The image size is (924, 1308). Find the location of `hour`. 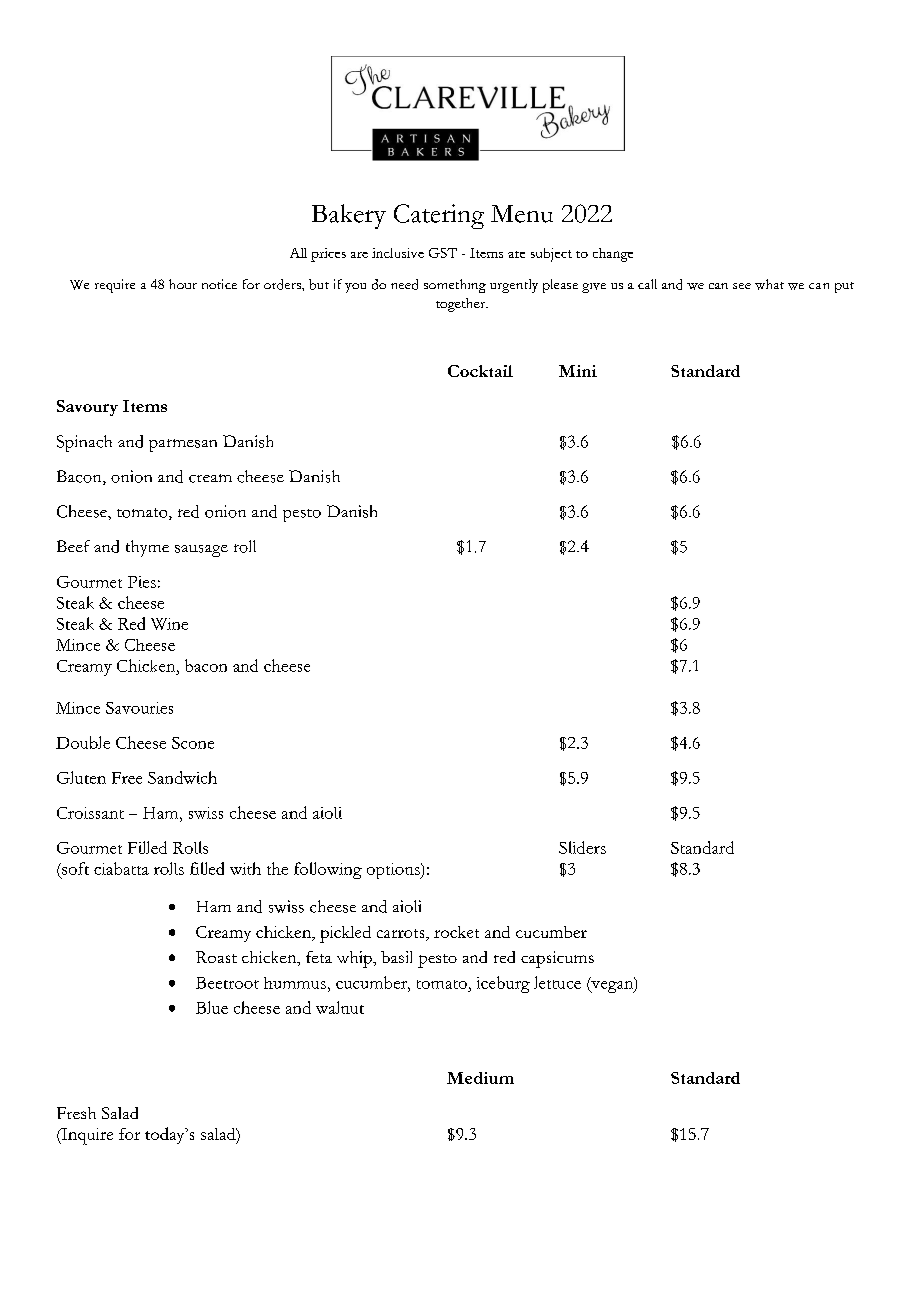

hour is located at coordinates (183, 284).
